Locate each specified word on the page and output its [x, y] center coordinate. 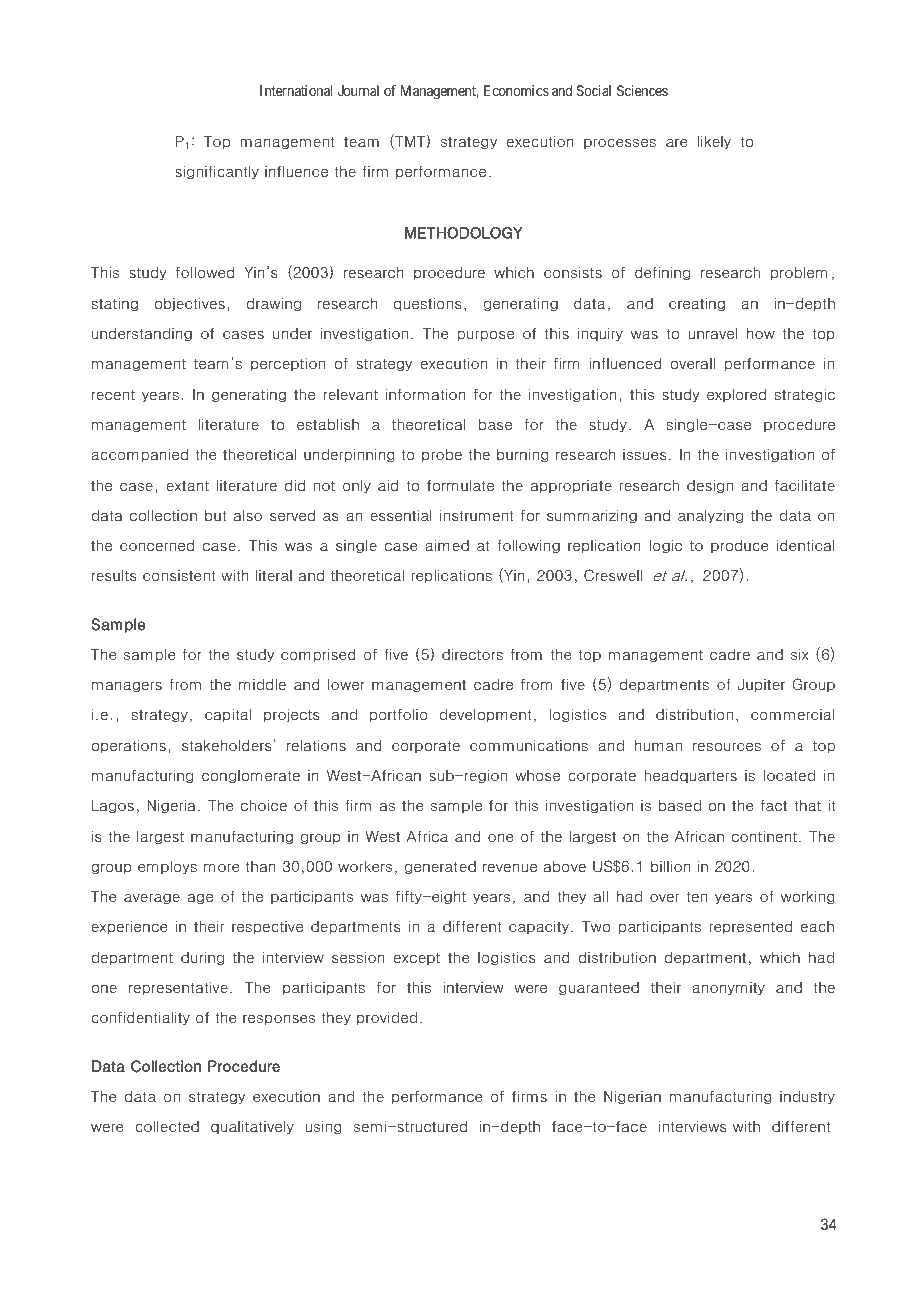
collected [167, 1127]
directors [472, 655]
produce [740, 546]
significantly [217, 172]
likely [714, 142]
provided [387, 1018]
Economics [516, 90]
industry [807, 1097]
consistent [179, 576]
